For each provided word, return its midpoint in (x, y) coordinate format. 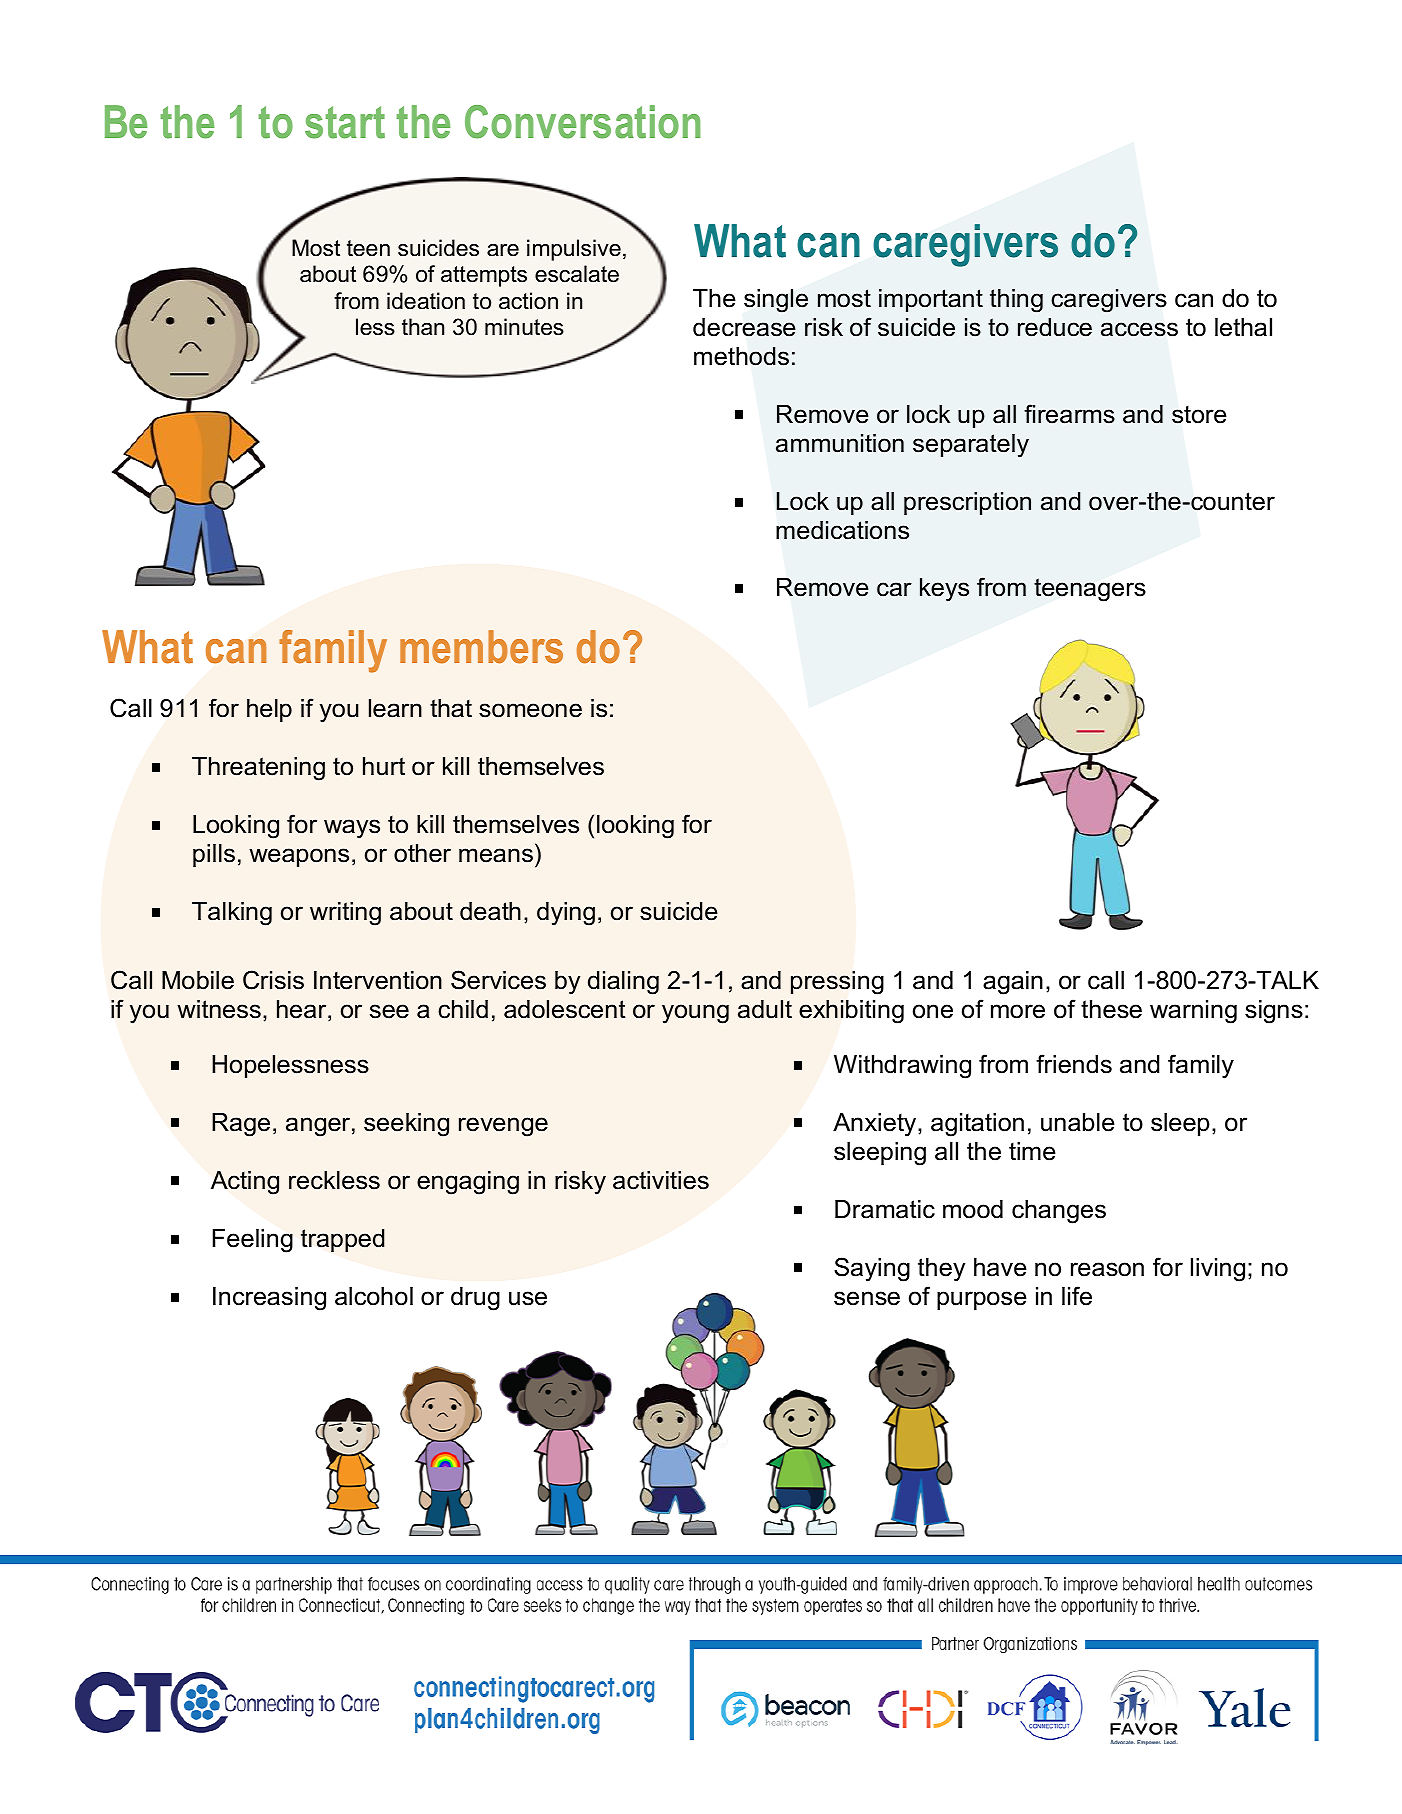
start (345, 122)
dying (566, 914)
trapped (342, 1240)
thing (1016, 301)
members (481, 647)
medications (842, 530)
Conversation (582, 122)
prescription (967, 503)
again (1013, 983)
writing (345, 914)
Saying (872, 1269)
